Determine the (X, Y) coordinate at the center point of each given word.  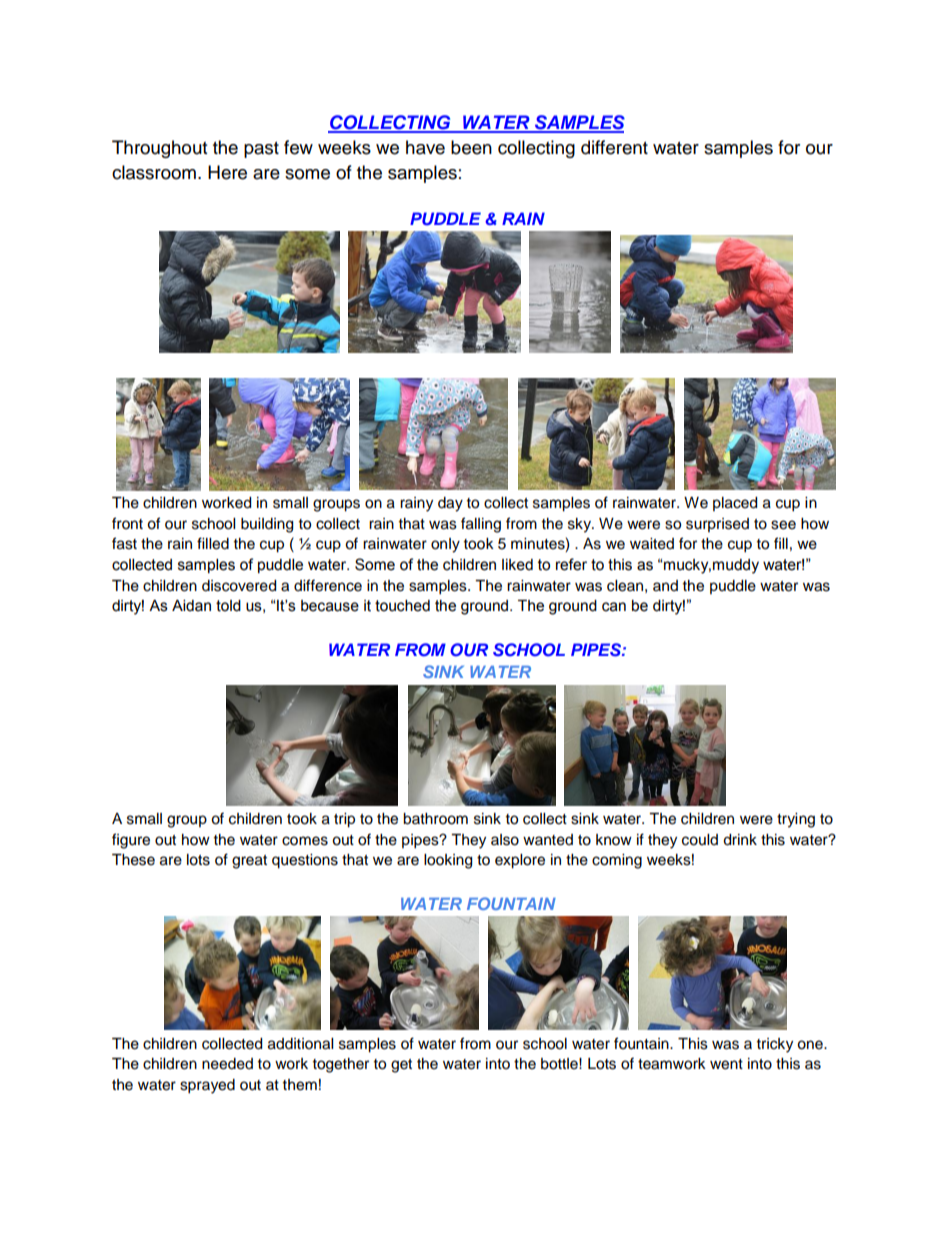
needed (227, 1064)
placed (735, 504)
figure (131, 841)
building (267, 525)
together (341, 1065)
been (471, 147)
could (700, 840)
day (450, 504)
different (614, 147)
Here (227, 172)
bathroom (435, 819)
